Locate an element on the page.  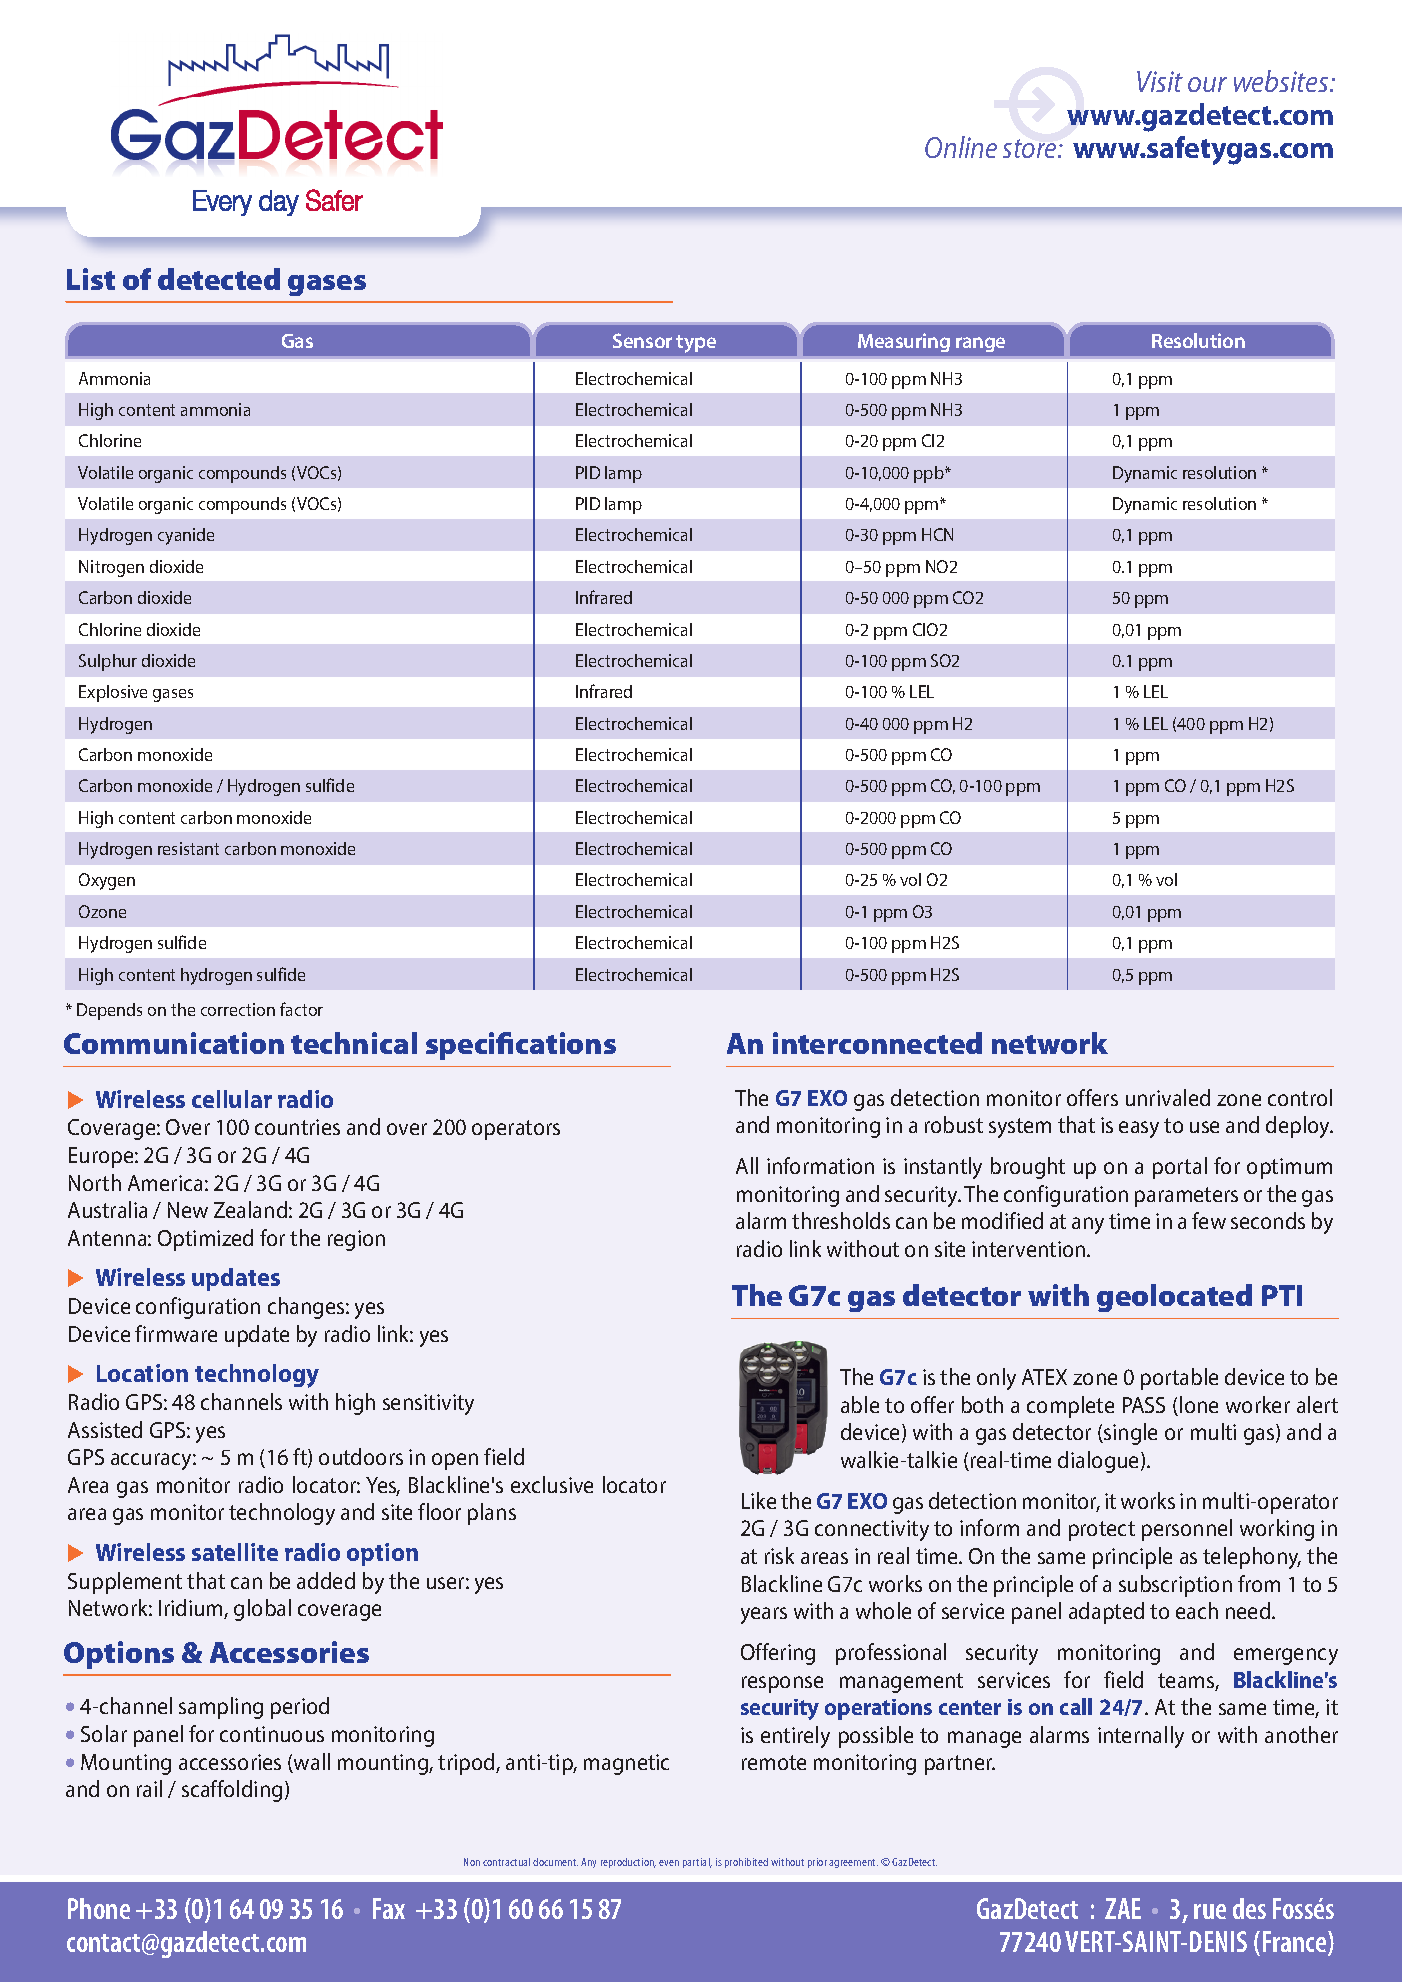
detected is located at coordinates (219, 279).
